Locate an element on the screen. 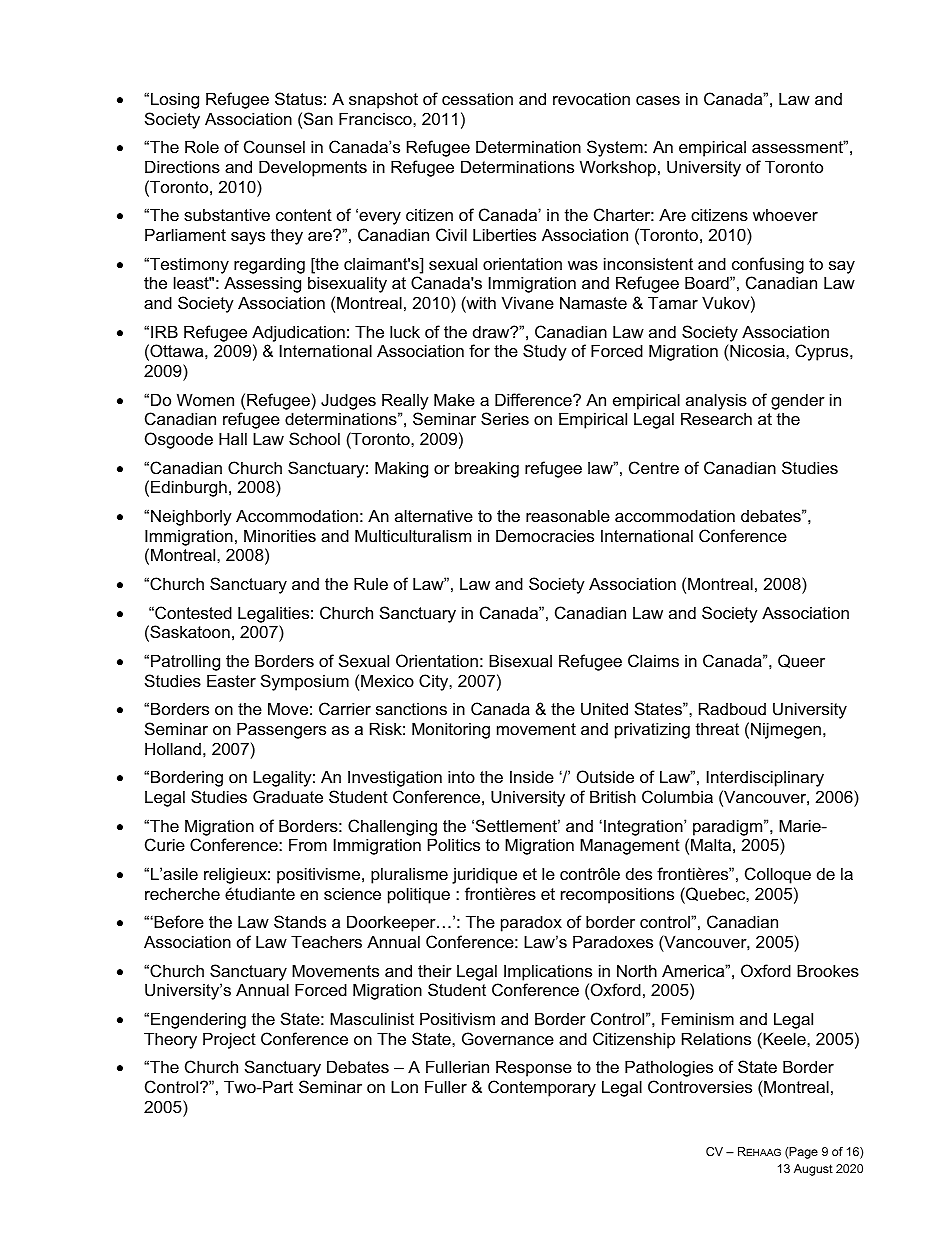  Counsel is located at coordinates (274, 146).
